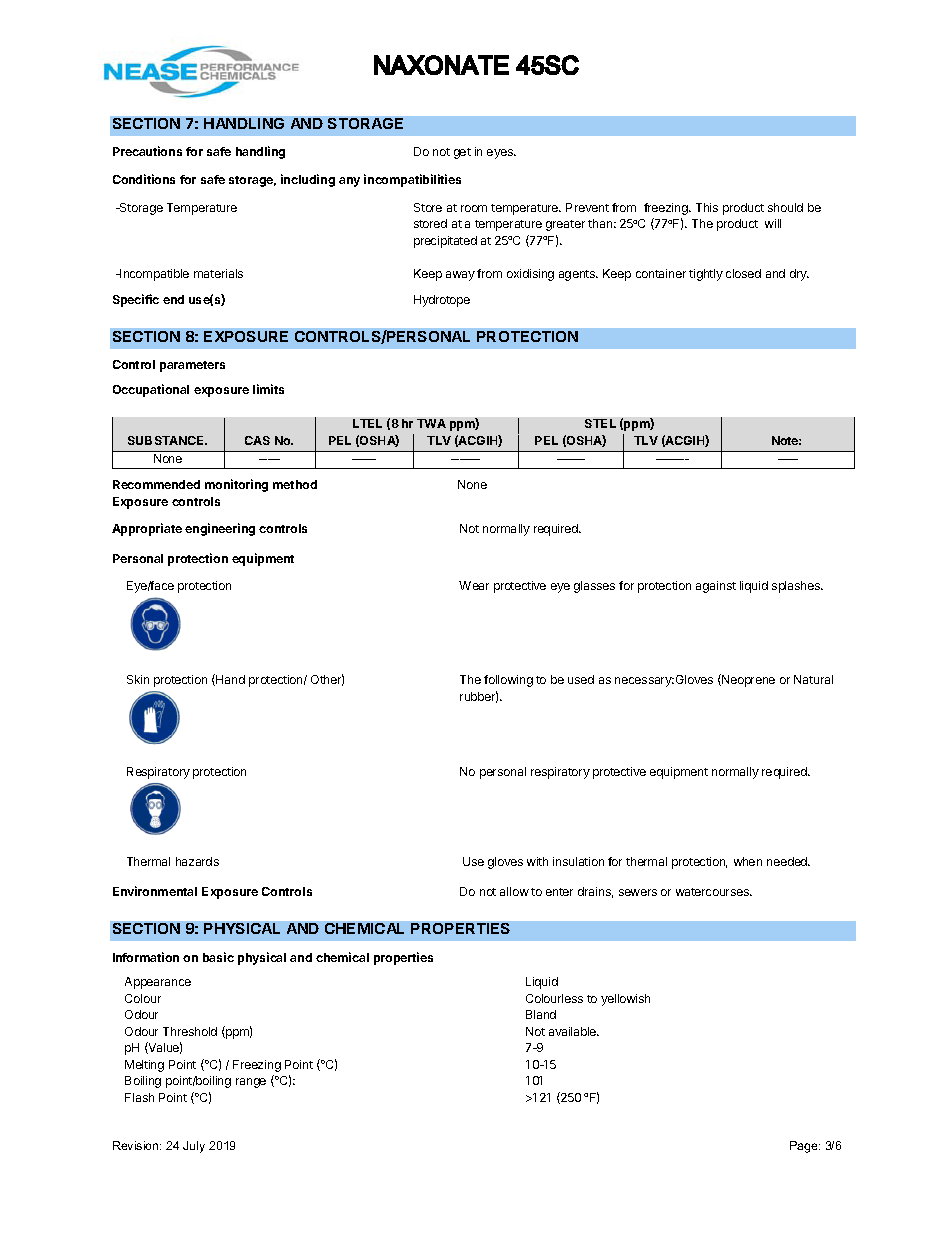  Describe the element at coordinates (748, 861) in the screenshot. I see `when` at that location.
